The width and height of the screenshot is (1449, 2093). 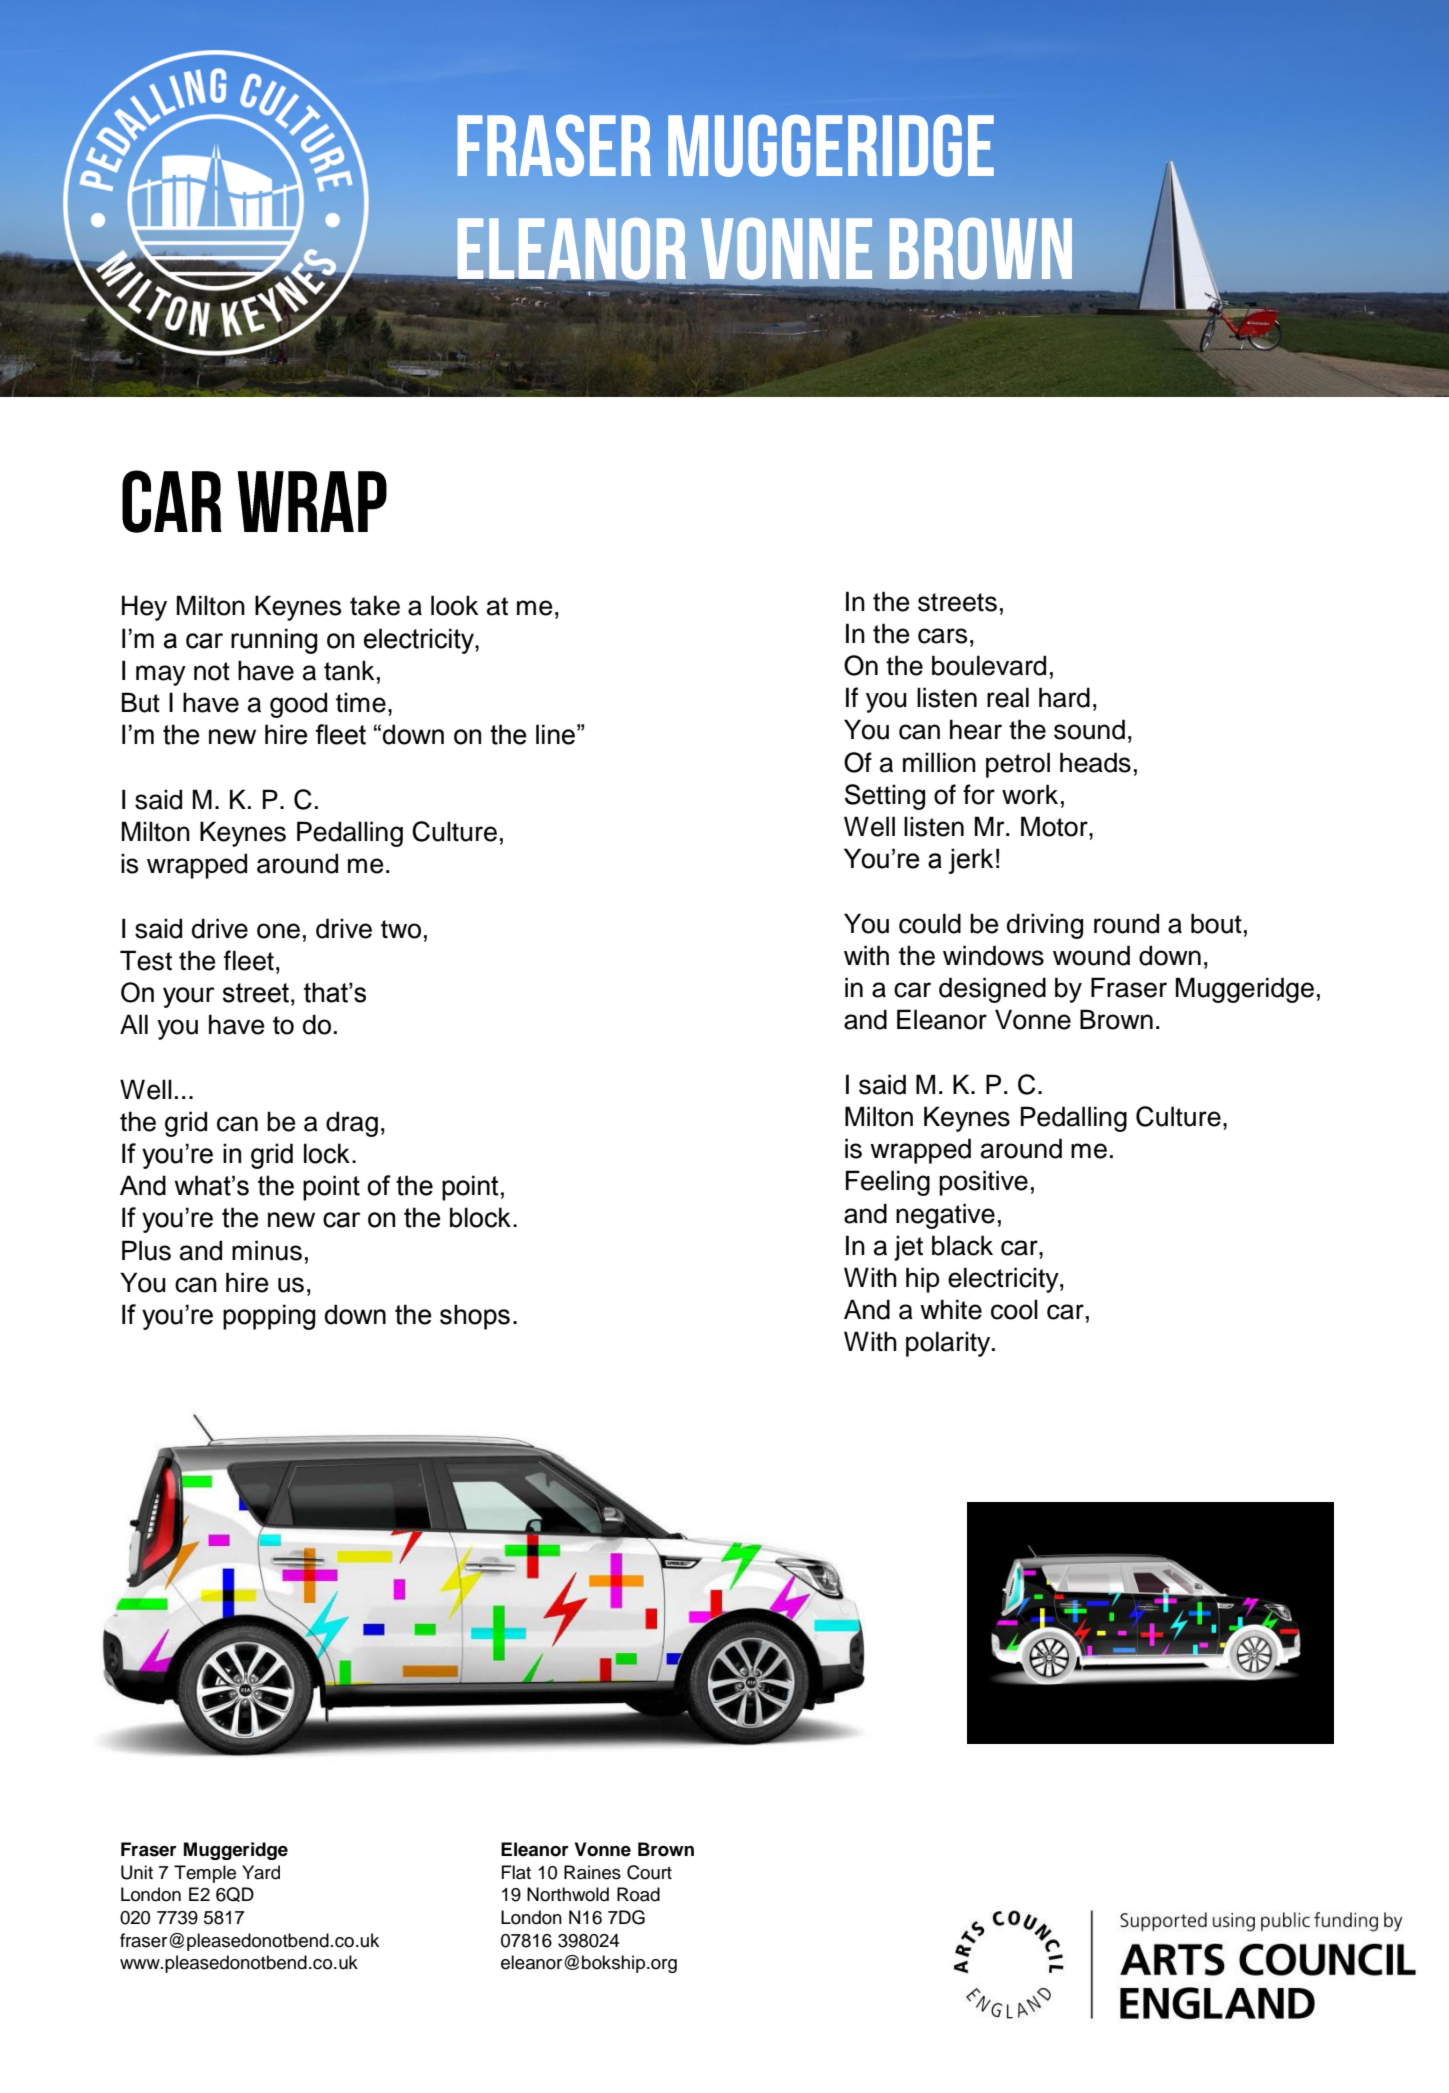 I want to click on look, so click(x=455, y=605).
